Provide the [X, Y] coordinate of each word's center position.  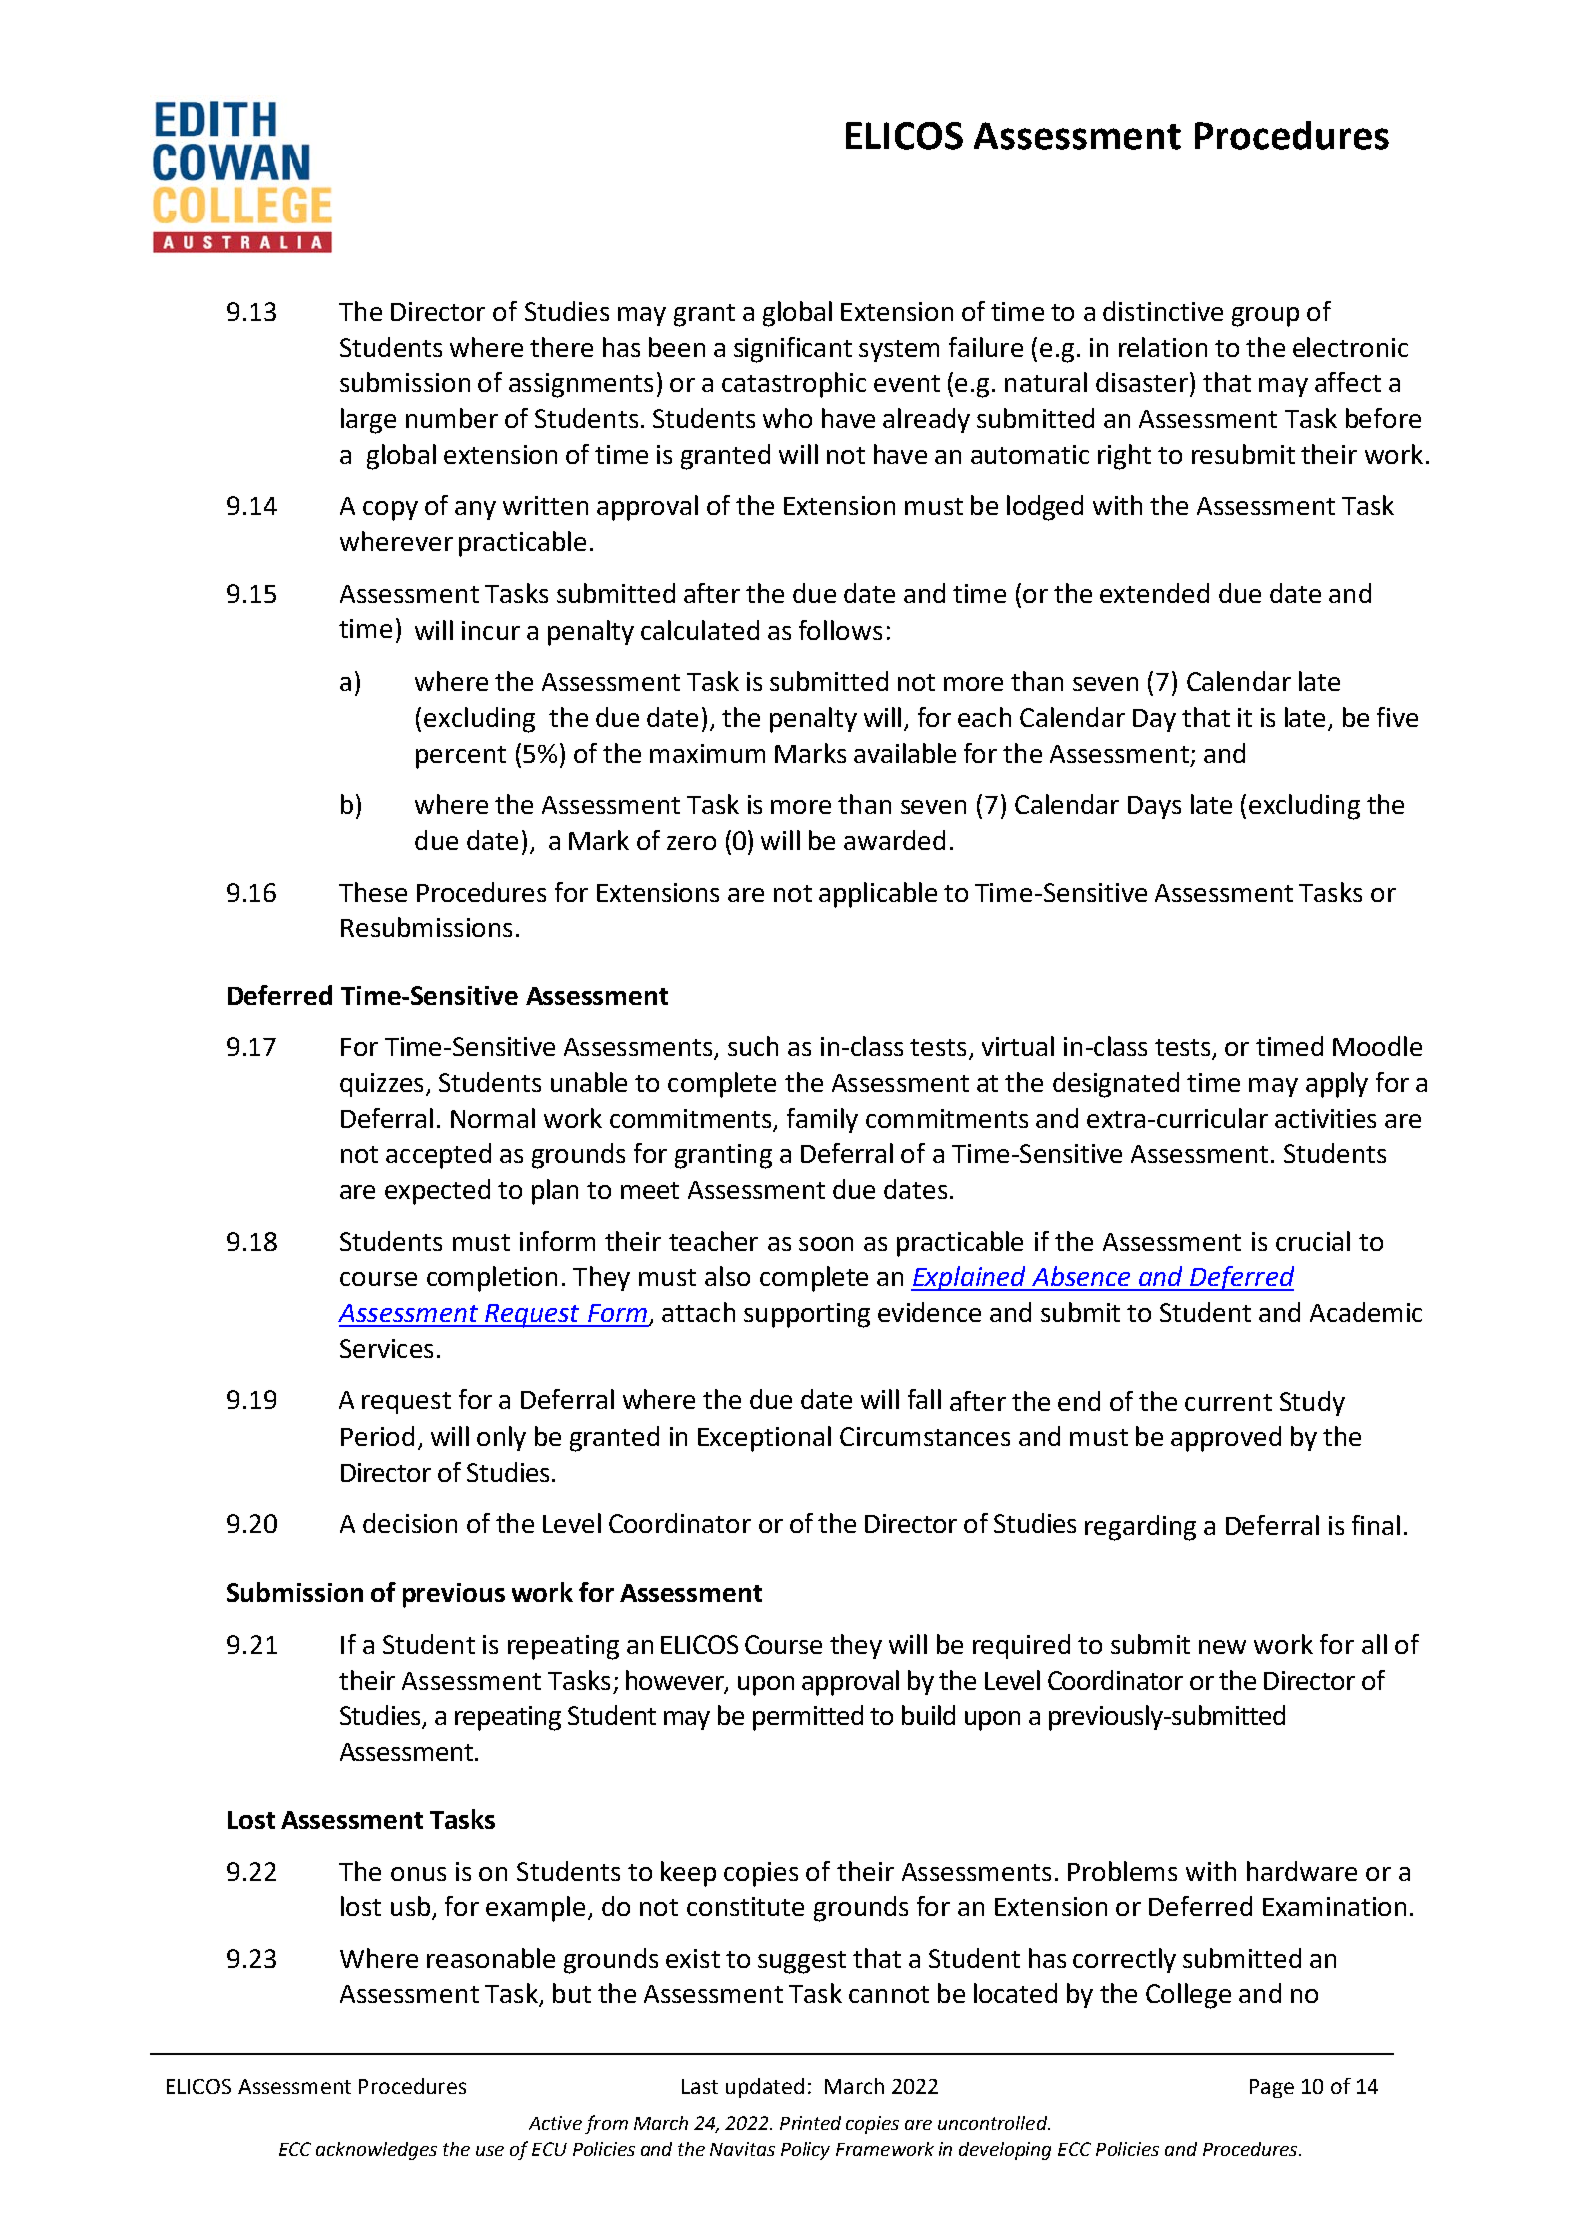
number [452, 418]
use [490, 2151]
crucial [1313, 1241]
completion [492, 1279]
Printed [810, 2123]
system [899, 351]
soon [826, 1244]
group [1265, 317]
